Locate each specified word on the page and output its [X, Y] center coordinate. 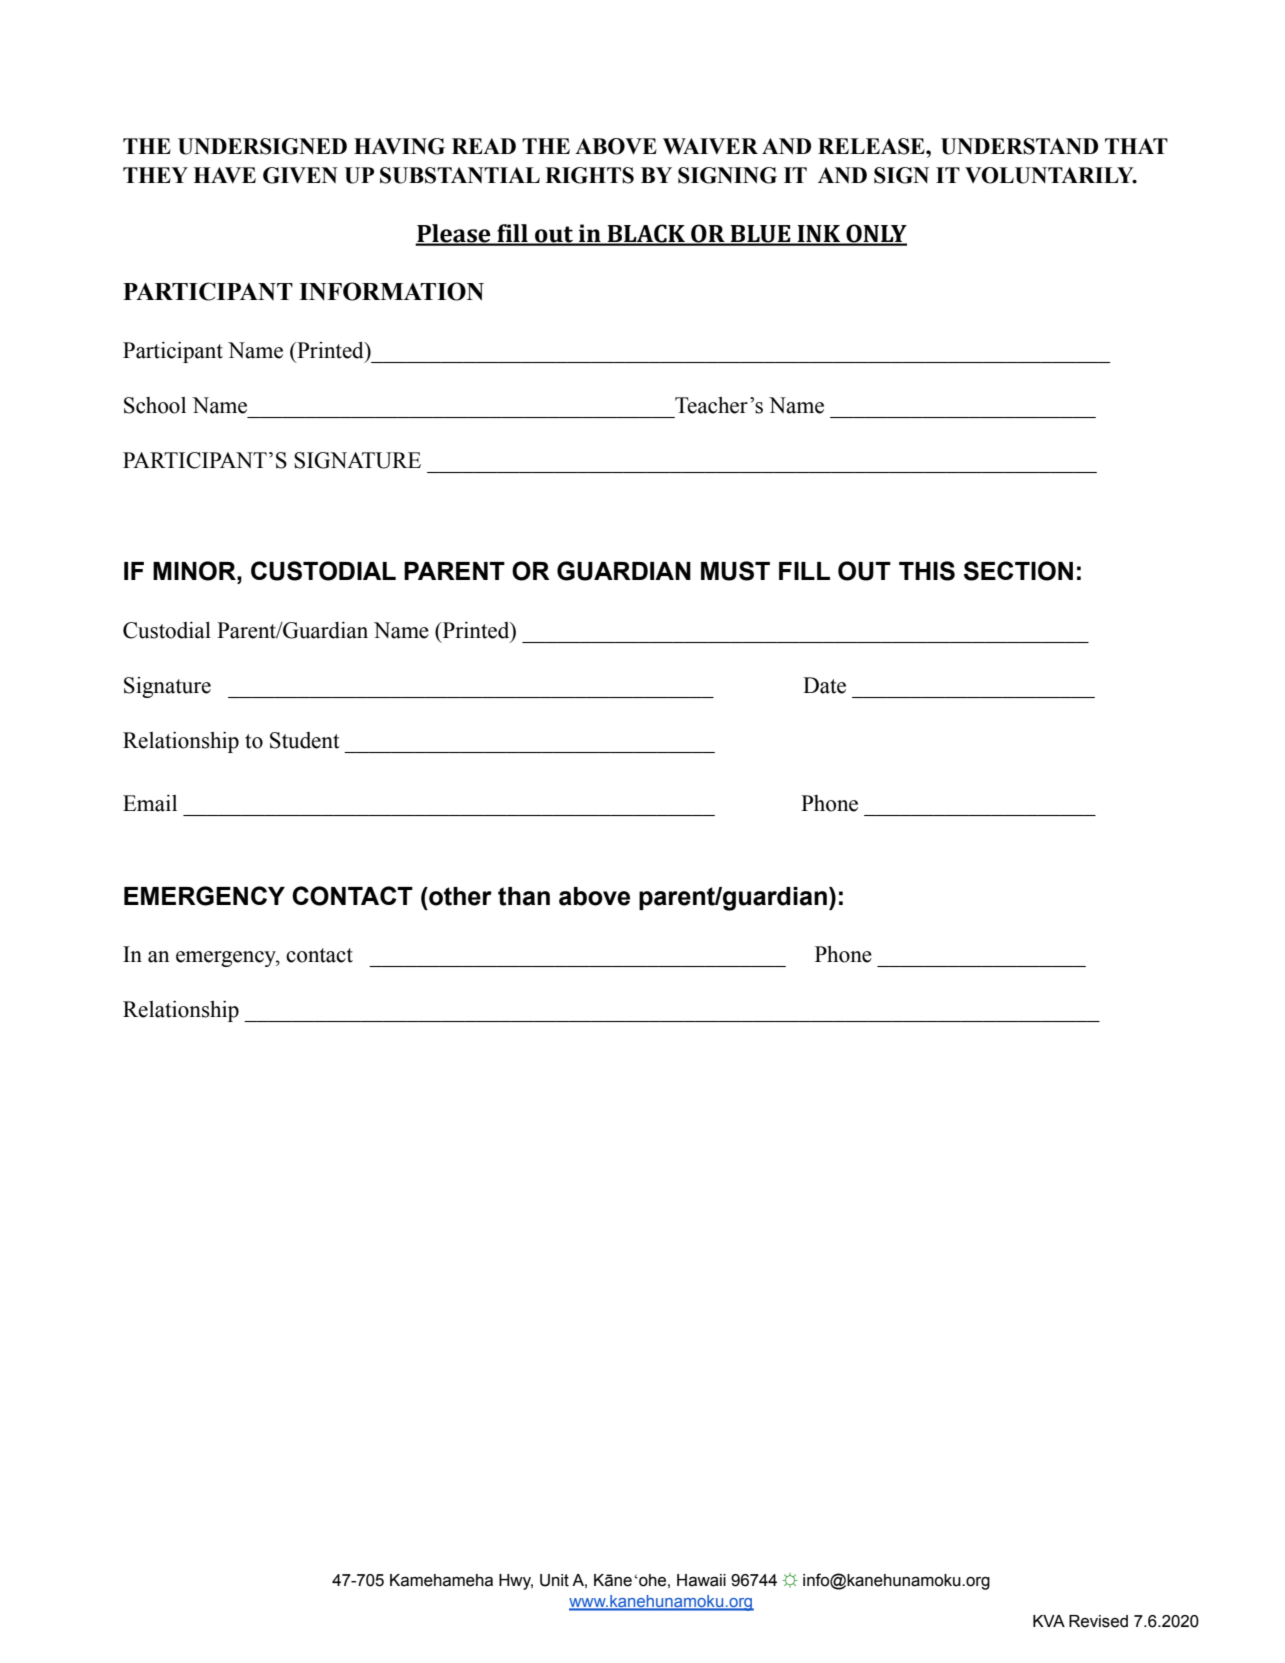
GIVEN [300, 175]
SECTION [1018, 571]
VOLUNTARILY [1050, 175]
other [459, 896]
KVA [1049, 1621]
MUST [735, 571]
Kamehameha [441, 1580]
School [155, 405]
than [524, 896]
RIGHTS [589, 175]
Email [150, 803]
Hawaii [701, 1580]
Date [824, 685]
